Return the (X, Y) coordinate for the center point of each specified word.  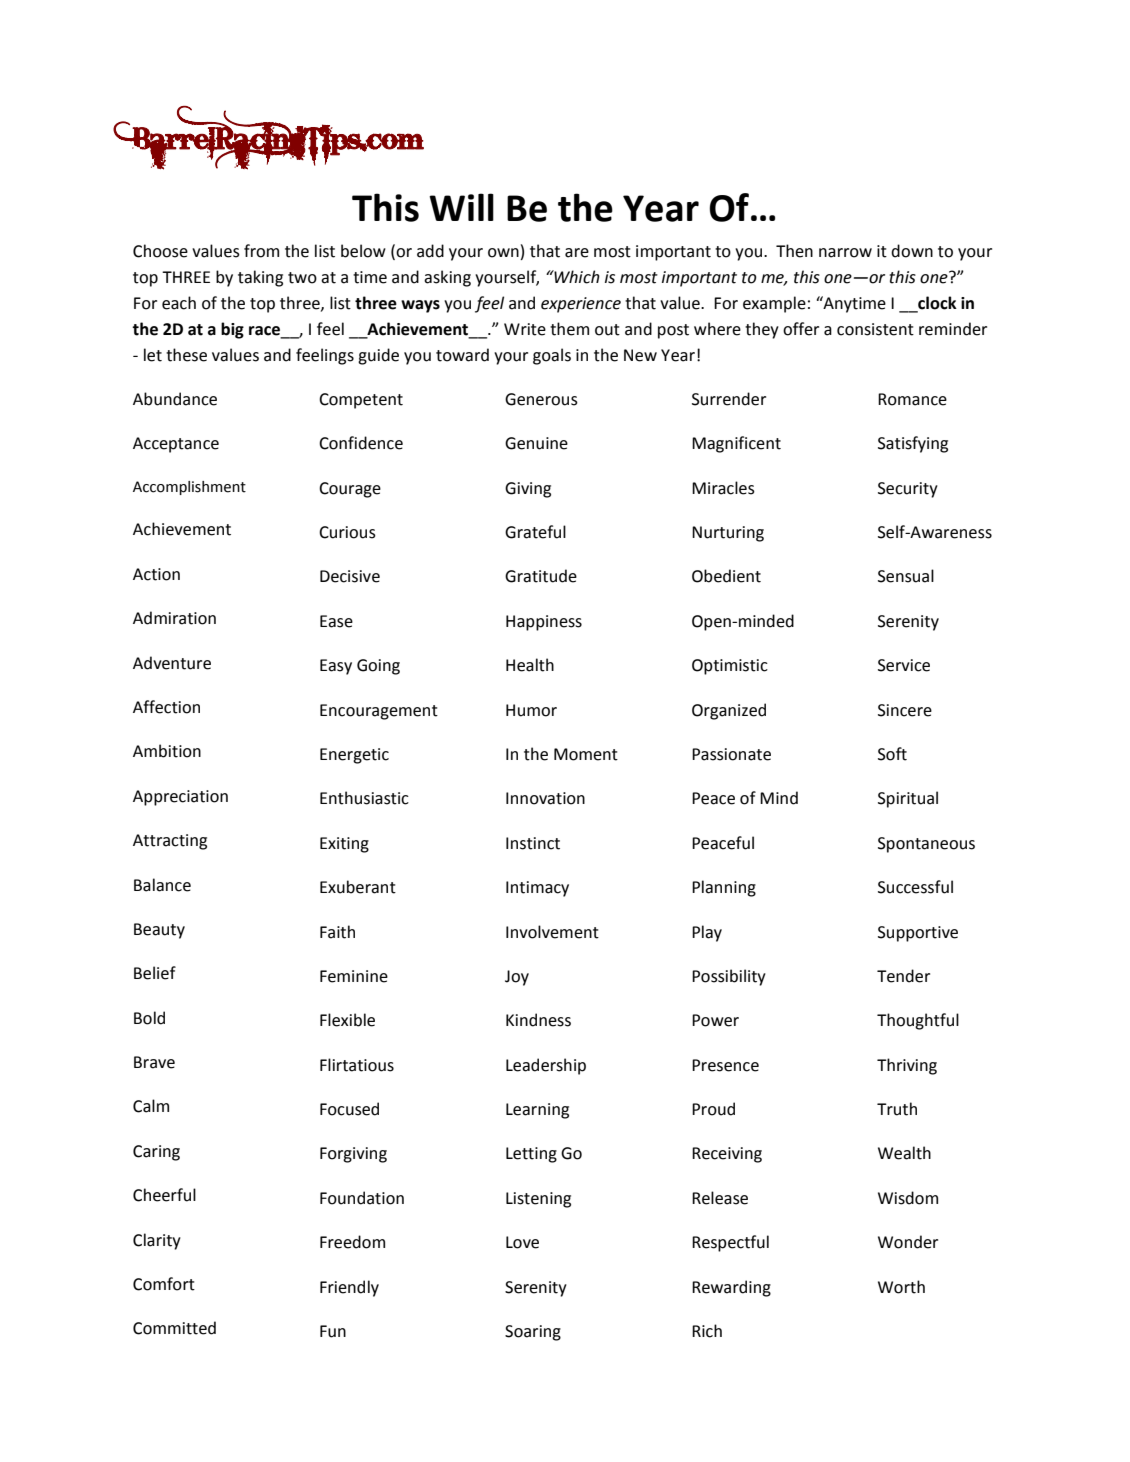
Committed (174, 1328)
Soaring (533, 1333)
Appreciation (180, 798)
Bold (149, 1018)
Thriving (907, 1066)
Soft (892, 754)
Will (461, 207)
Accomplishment (189, 488)
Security (908, 490)
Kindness (538, 1020)
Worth (901, 1287)
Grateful (535, 532)
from (261, 251)
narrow (845, 253)
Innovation (545, 798)
